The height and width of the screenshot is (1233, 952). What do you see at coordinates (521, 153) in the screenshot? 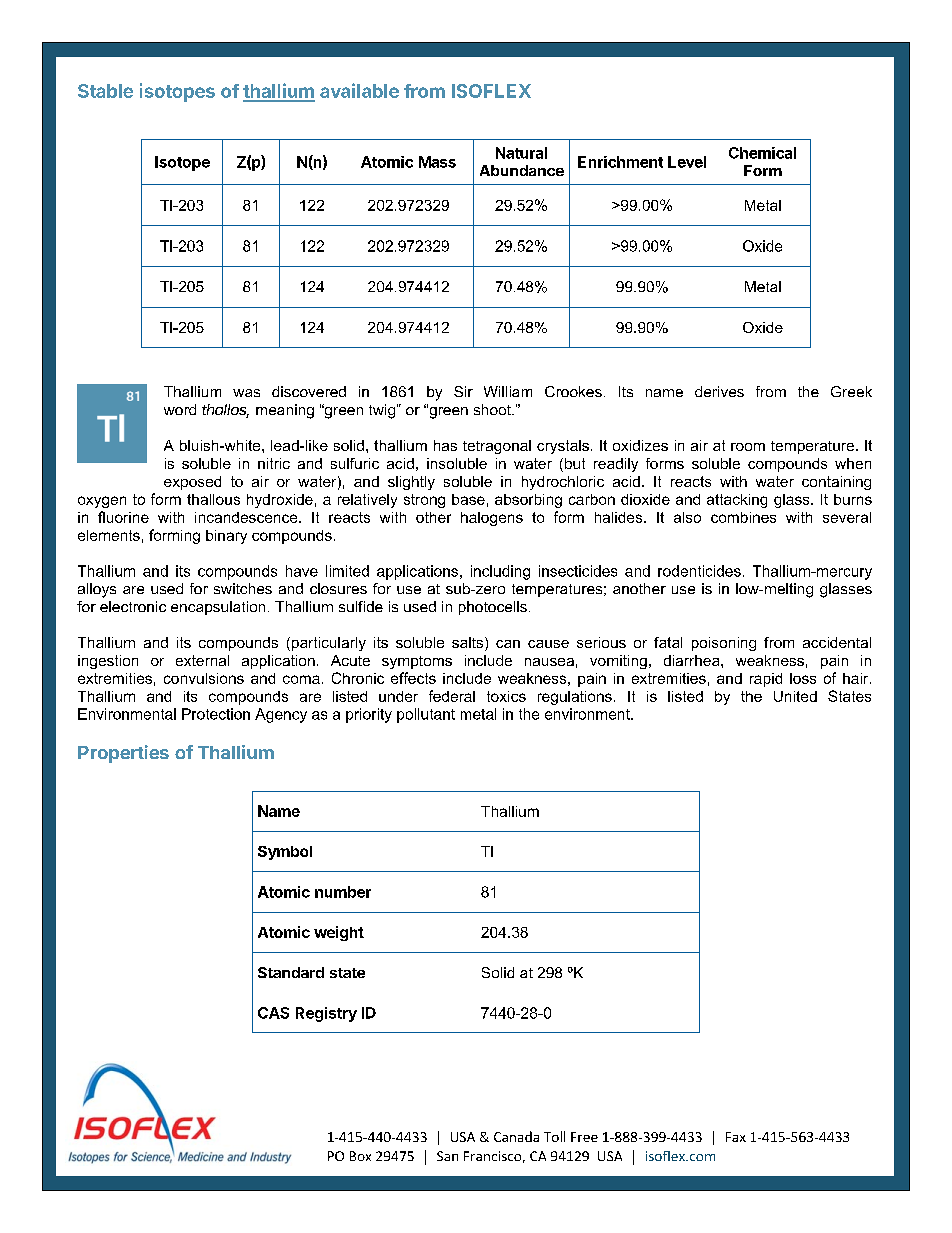
I see `Natural` at bounding box center [521, 153].
